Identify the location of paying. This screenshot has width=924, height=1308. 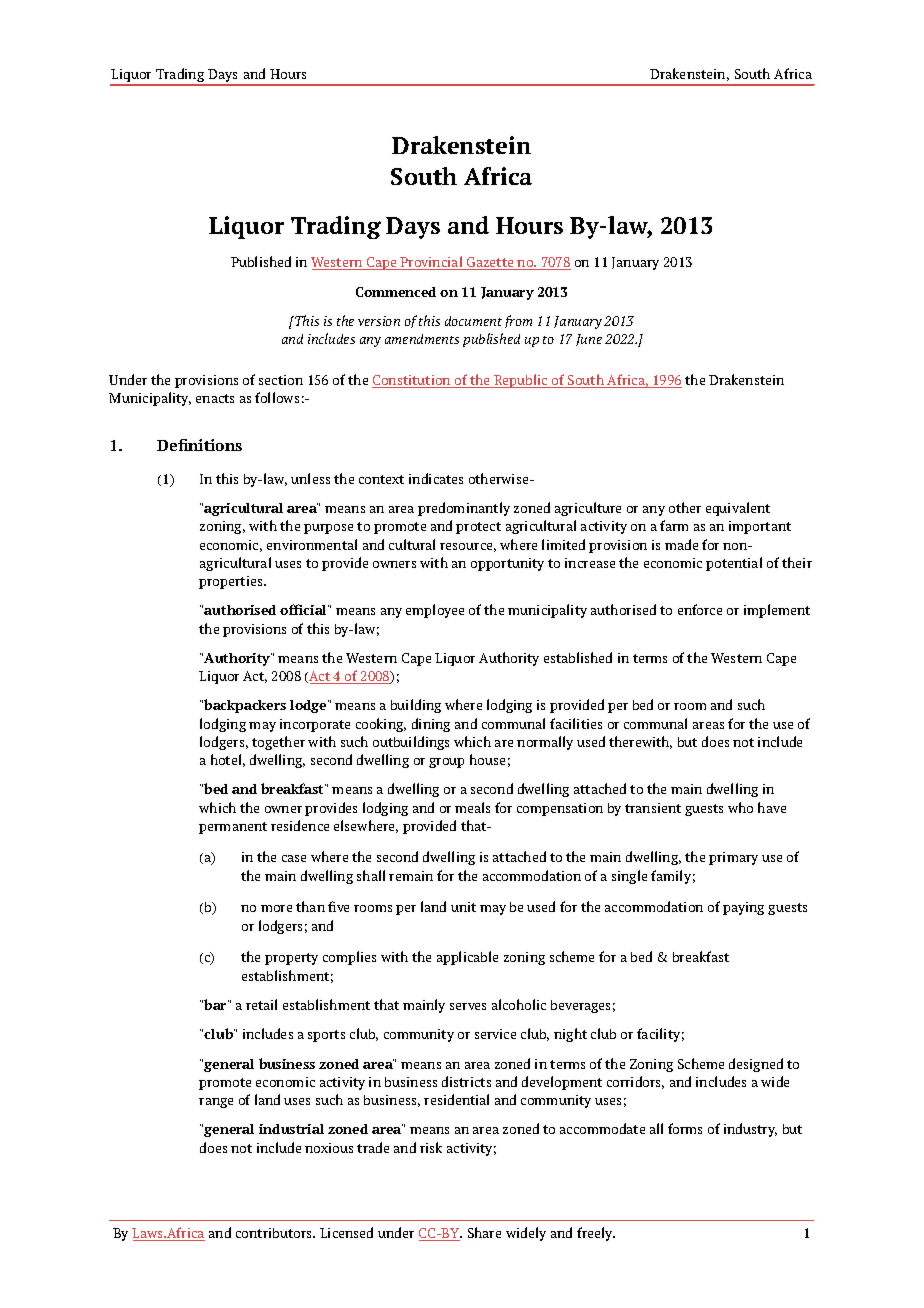
(743, 908).
